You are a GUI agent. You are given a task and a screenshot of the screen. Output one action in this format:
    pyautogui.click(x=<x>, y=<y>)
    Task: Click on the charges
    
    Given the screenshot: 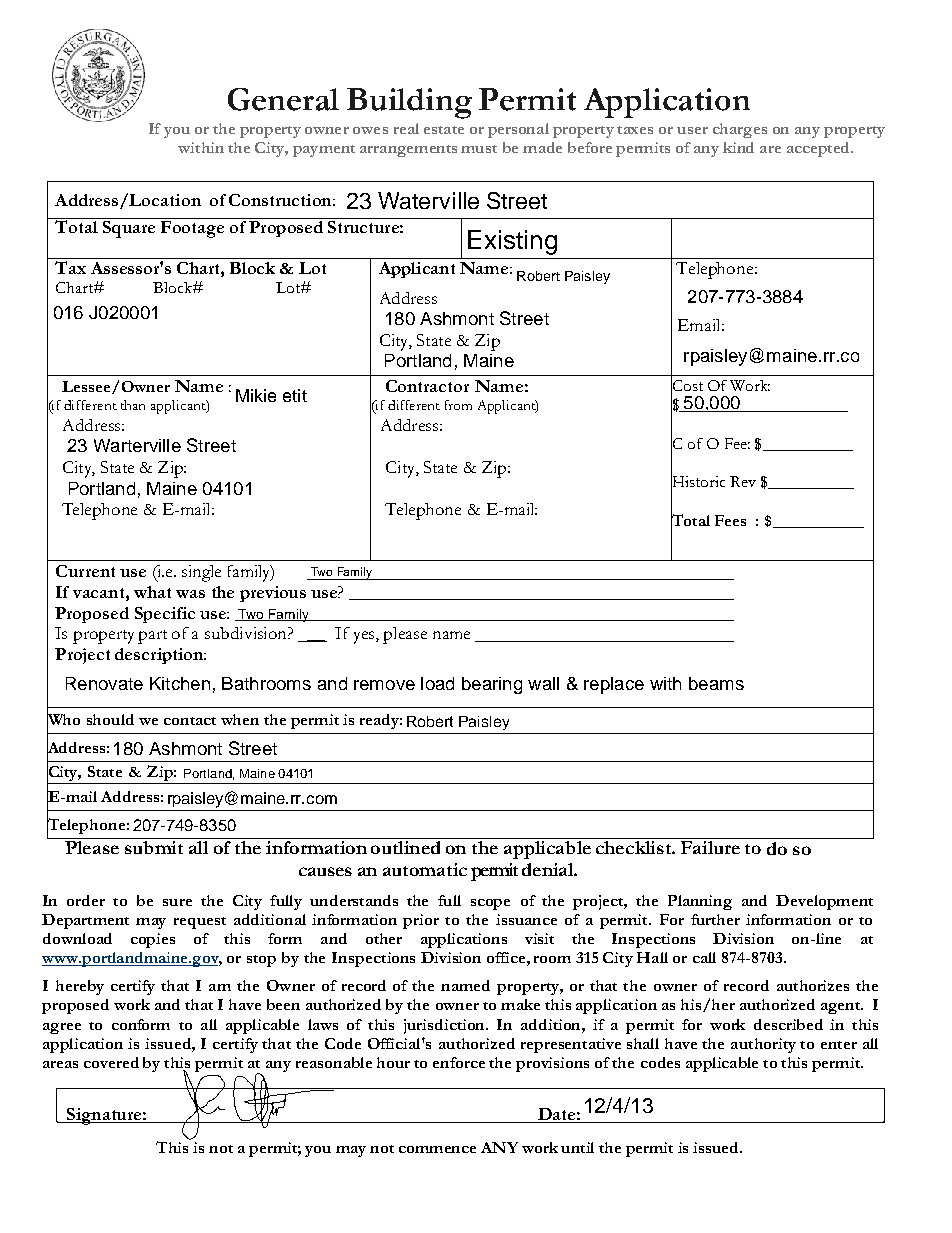 What is the action you would take?
    pyautogui.click(x=740, y=130)
